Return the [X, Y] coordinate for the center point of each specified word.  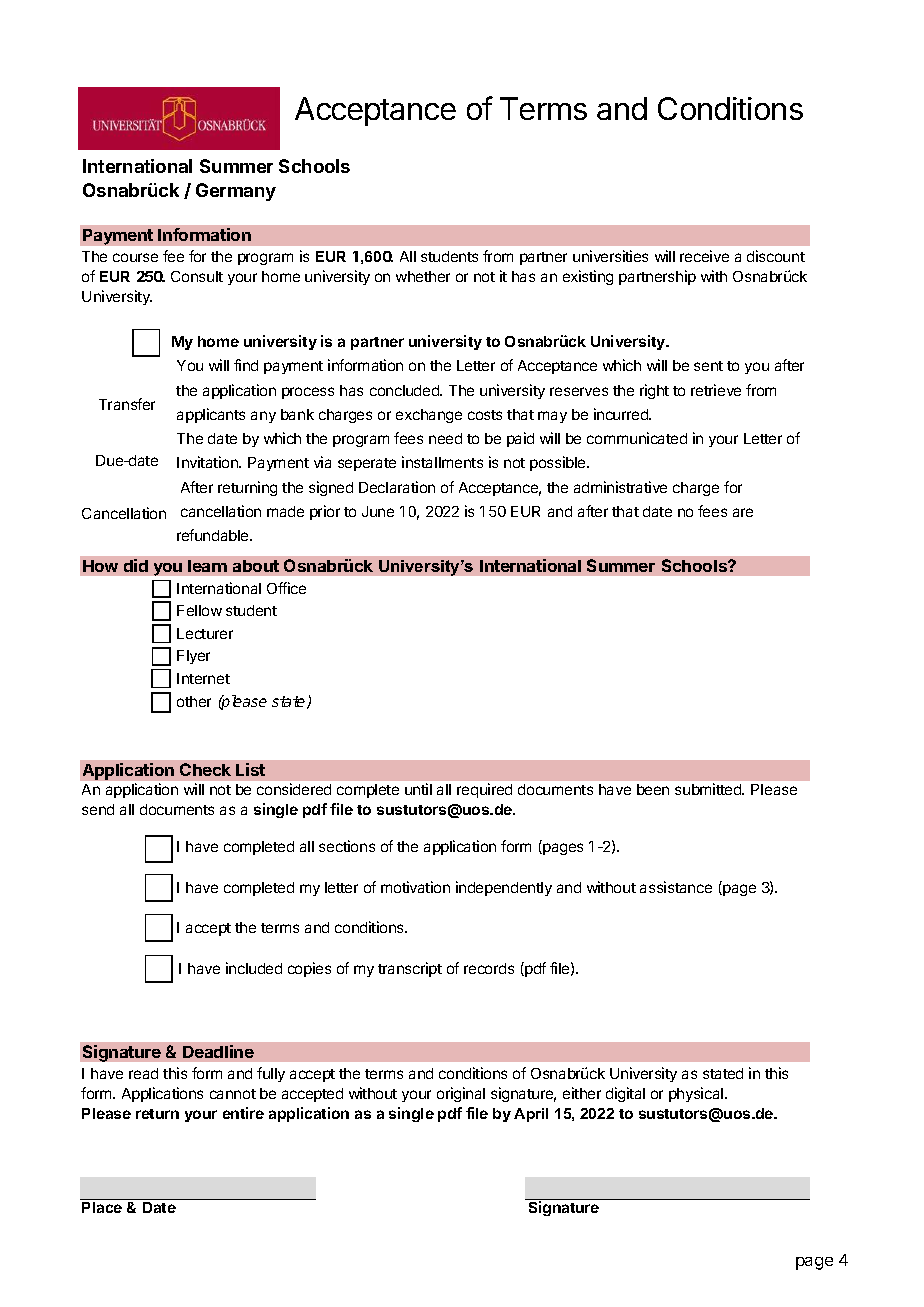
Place [102, 1207]
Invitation [208, 462]
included [254, 968]
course [135, 257]
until [418, 789]
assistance [676, 887]
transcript [410, 969]
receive [704, 256]
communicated [637, 438]
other [194, 701]
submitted [709, 789]
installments [442, 462]
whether [423, 276]
